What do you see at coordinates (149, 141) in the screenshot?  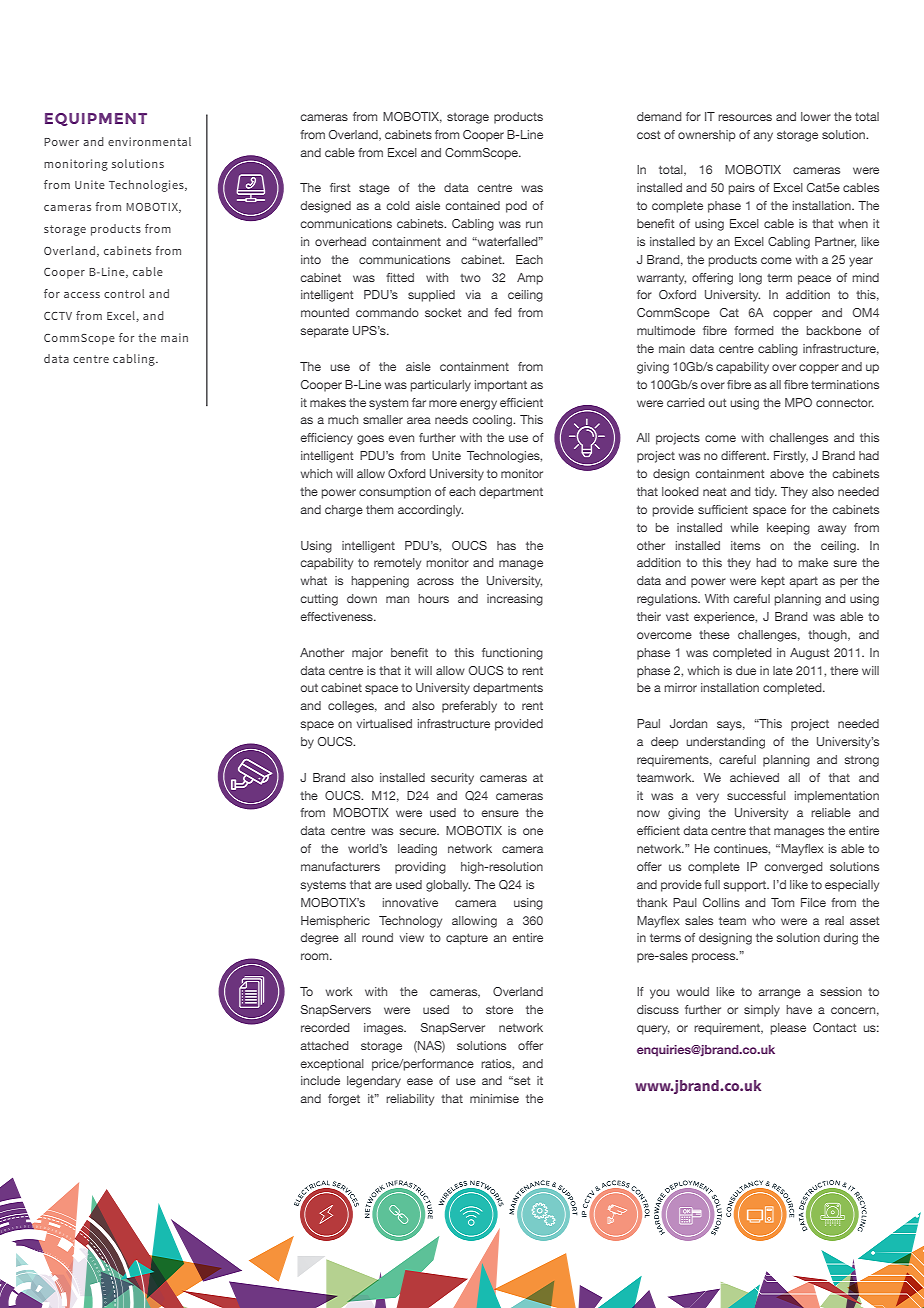 I see `environmental` at bounding box center [149, 141].
